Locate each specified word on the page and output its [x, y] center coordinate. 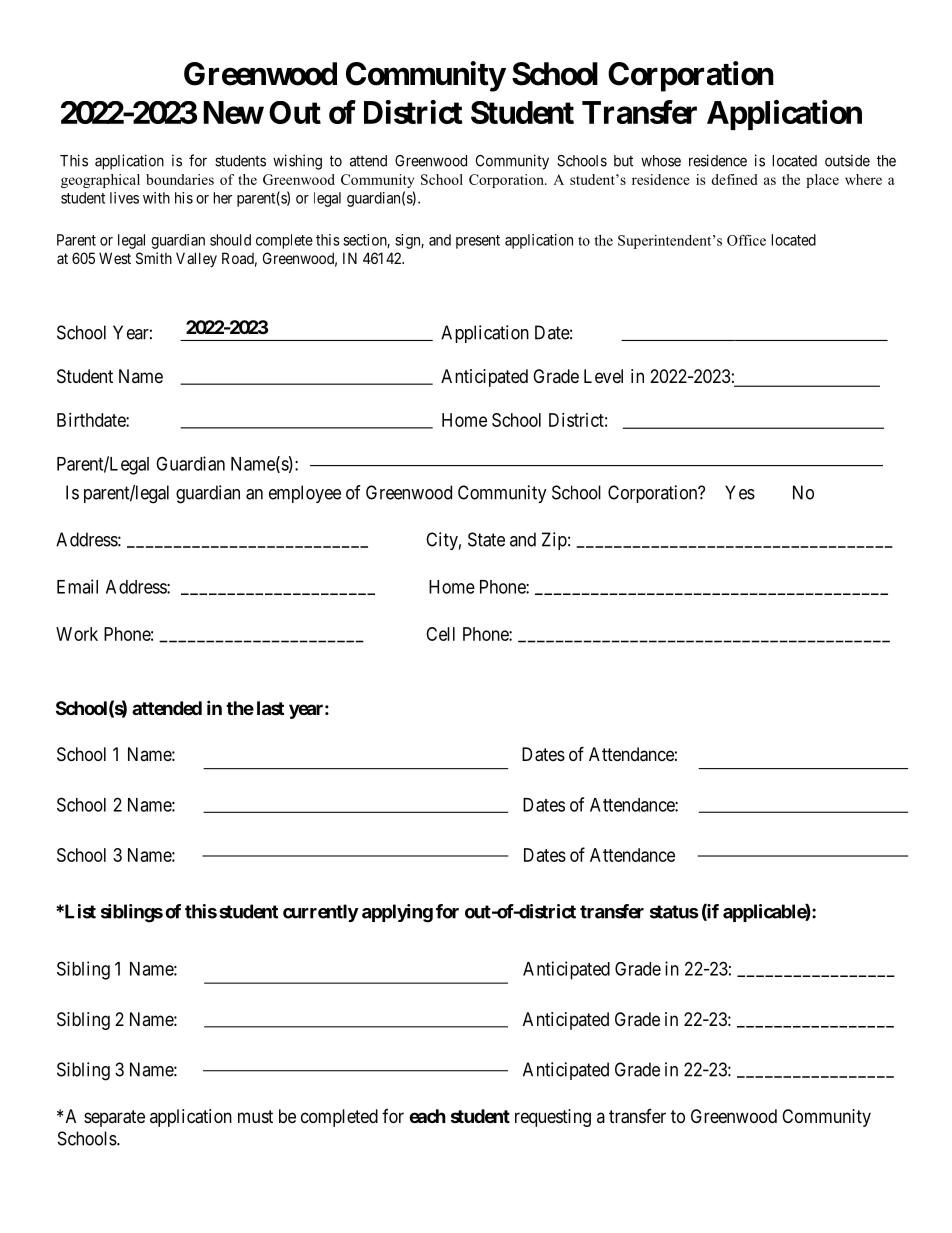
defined [734, 179]
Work [77, 634]
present [478, 242]
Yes [740, 492]
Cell [440, 634]
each [427, 1116]
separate [114, 1118]
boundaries [180, 179]
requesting [553, 1118]
